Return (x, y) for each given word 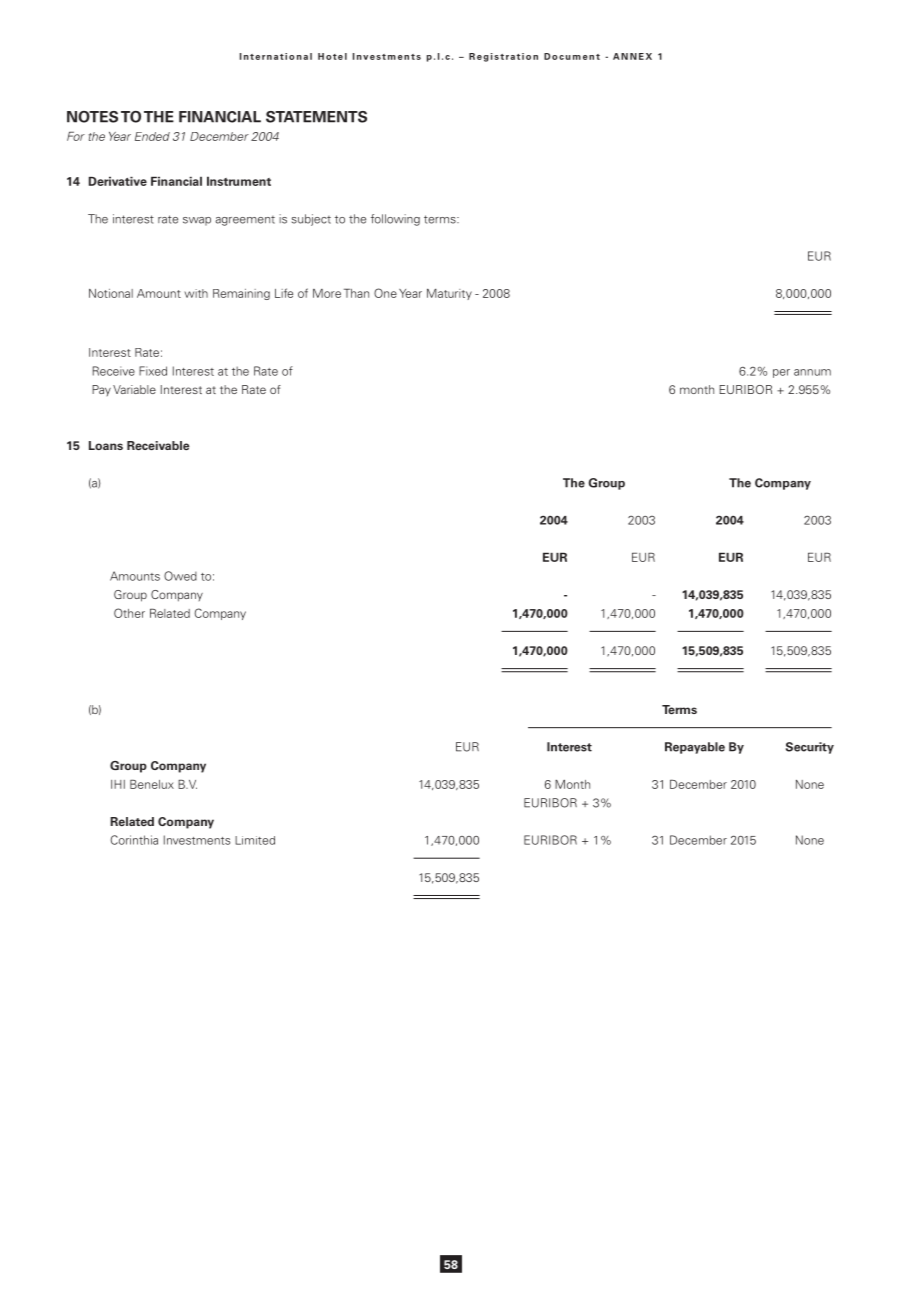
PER (781, 373)
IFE (286, 293)
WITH (196, 293)
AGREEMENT (245, 221)
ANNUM (812, 372)
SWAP (197, 221)
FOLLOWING (395, 220)
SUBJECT (311, 220)
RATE (168, 219)
